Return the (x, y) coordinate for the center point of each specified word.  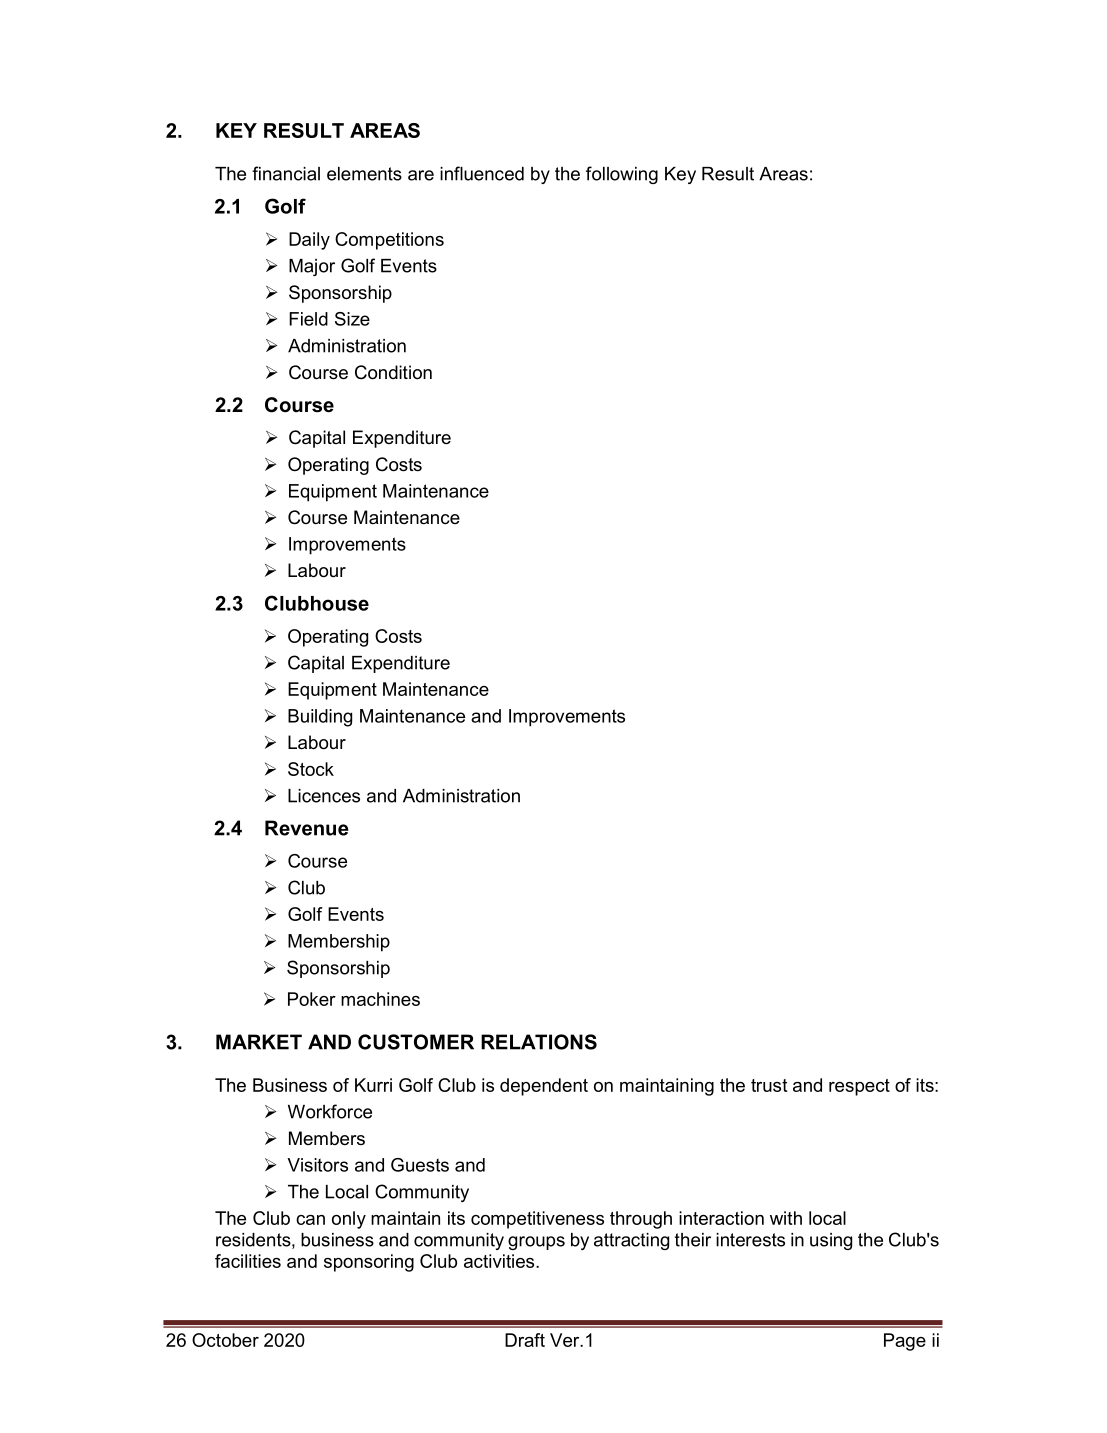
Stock (311, 769)
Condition (393, 372)
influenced (482, 173)
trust (769, 1085)
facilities (248, 1261)
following (622, 175)
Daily (309, 241)
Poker (312, 999)
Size (352, 319)
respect (859, 1087)
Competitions (389, 241)
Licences (324, 796)
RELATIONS (539, 1042)
